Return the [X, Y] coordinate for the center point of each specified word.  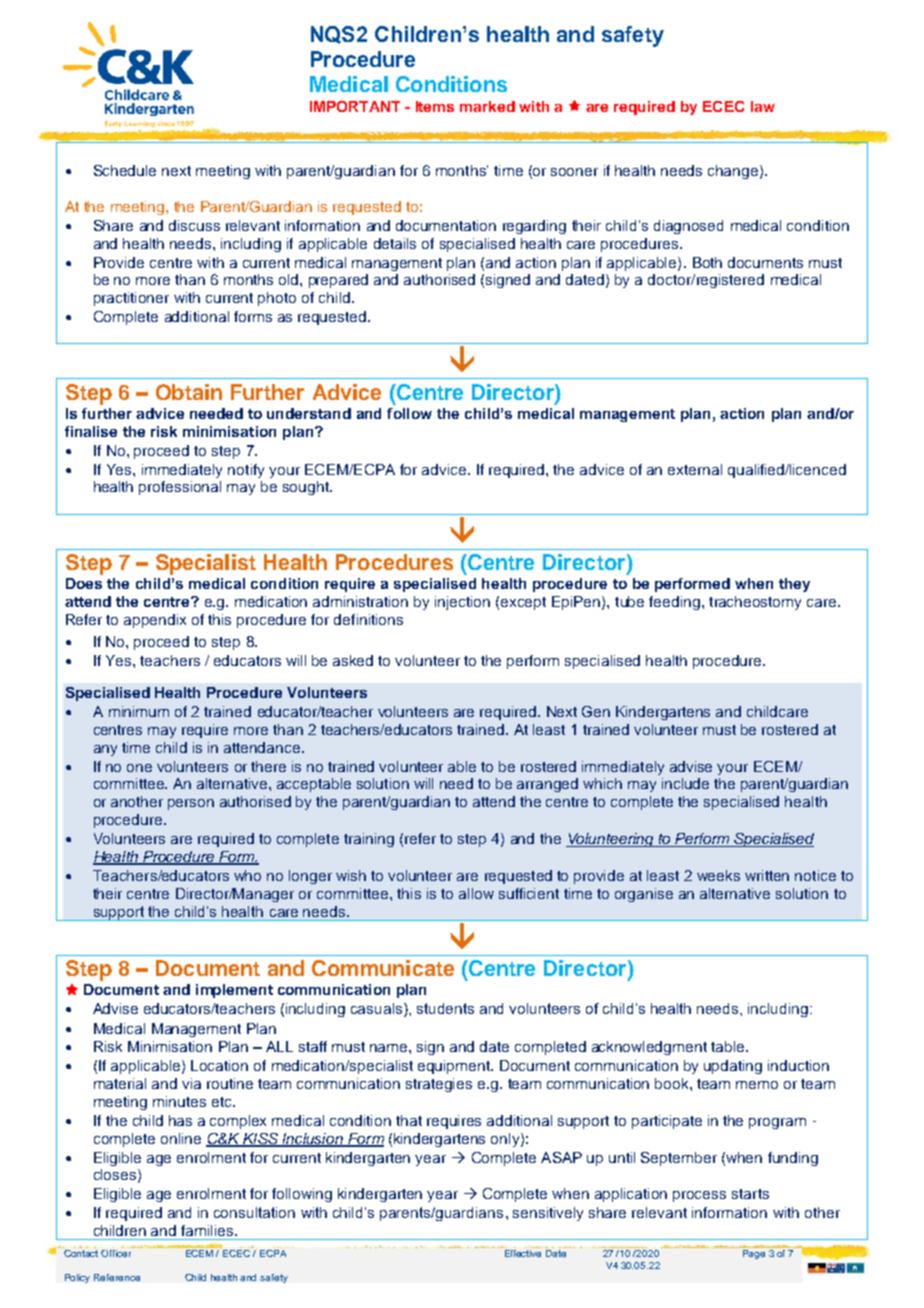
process [699, 1196]
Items [435, 106]
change [734, 172]
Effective [523, 1253]
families [208, 1230]
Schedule [125, 170]
